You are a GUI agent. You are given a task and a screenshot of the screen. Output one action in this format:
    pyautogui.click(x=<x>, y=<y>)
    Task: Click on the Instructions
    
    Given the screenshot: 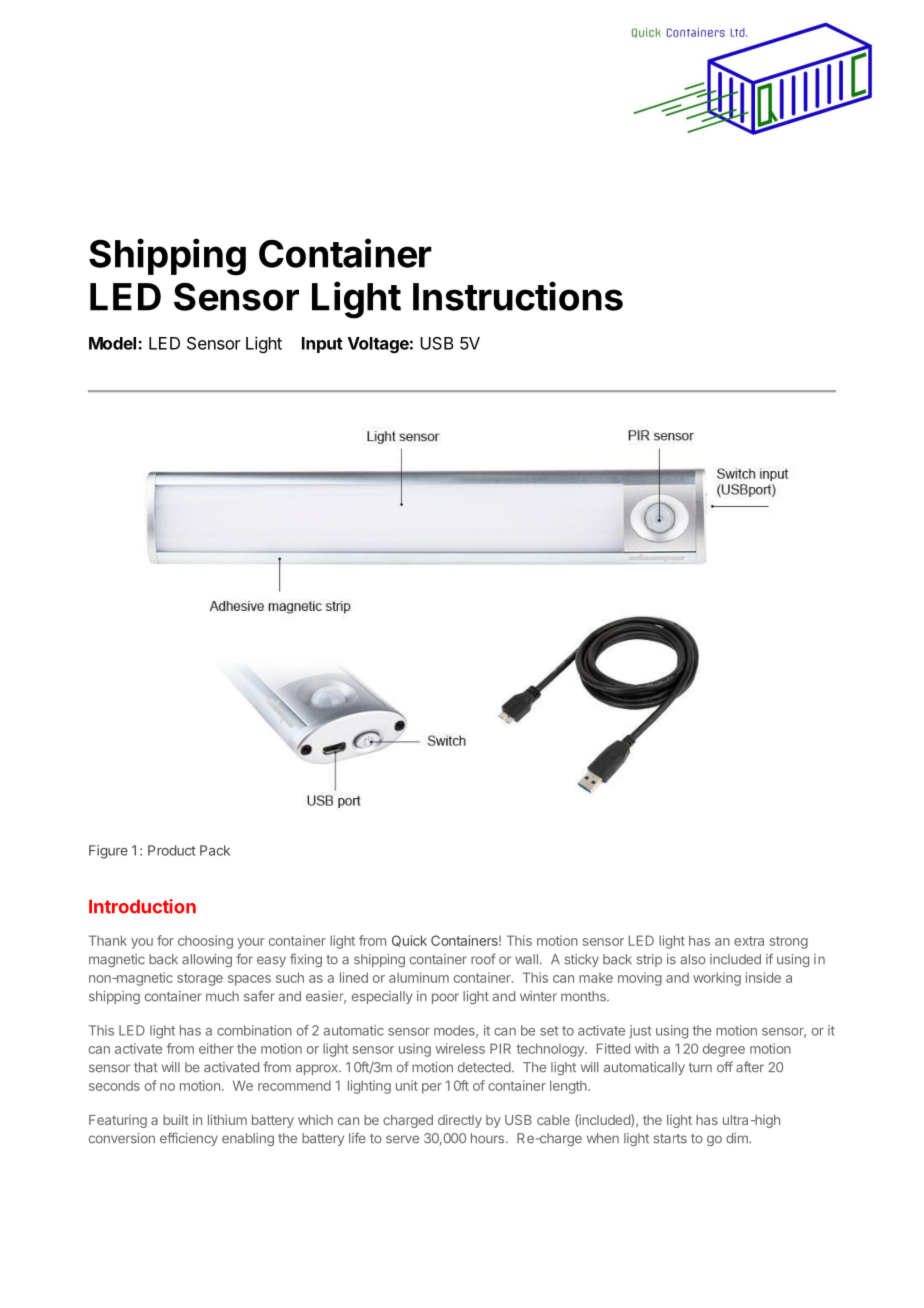 What is the action you would take?
    pyautogui.click(x=518, y=296)
